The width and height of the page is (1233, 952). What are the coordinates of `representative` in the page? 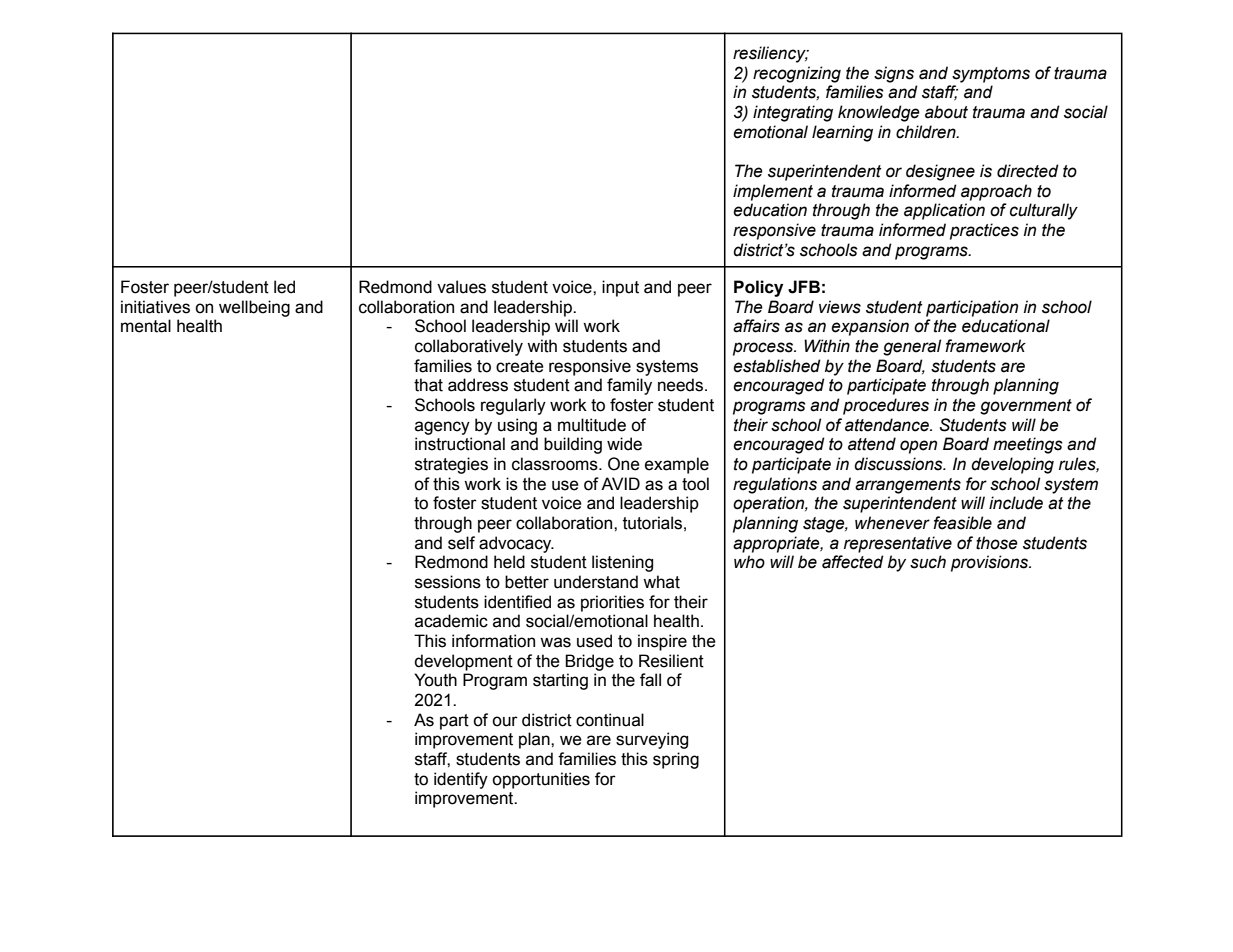 It's located at (898, 544).
